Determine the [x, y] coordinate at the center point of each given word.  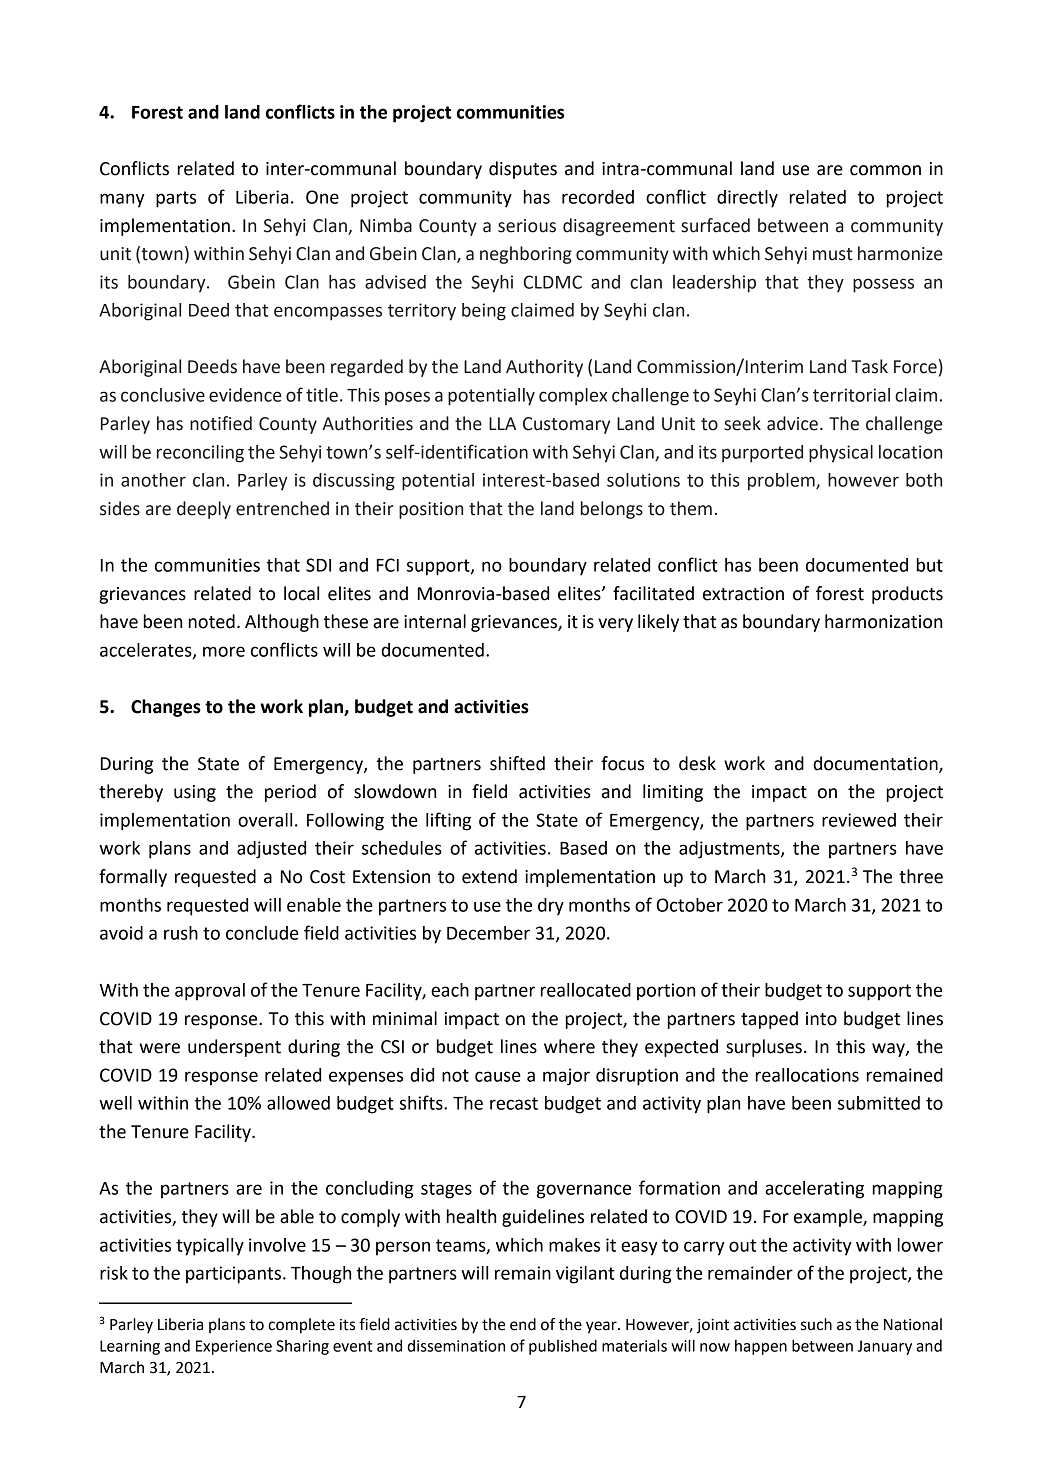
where [569, 1046]
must [833, 254]
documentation [876, 764]
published [563, 1347]
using [195, 793]
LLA [502, 423]
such [816, 1324]
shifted [517, 763]
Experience [234, 1347]
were [160, 1048]
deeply [204, 510]
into [821, 1019]
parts [176, 199]
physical [841, 454]
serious [527, 226]
